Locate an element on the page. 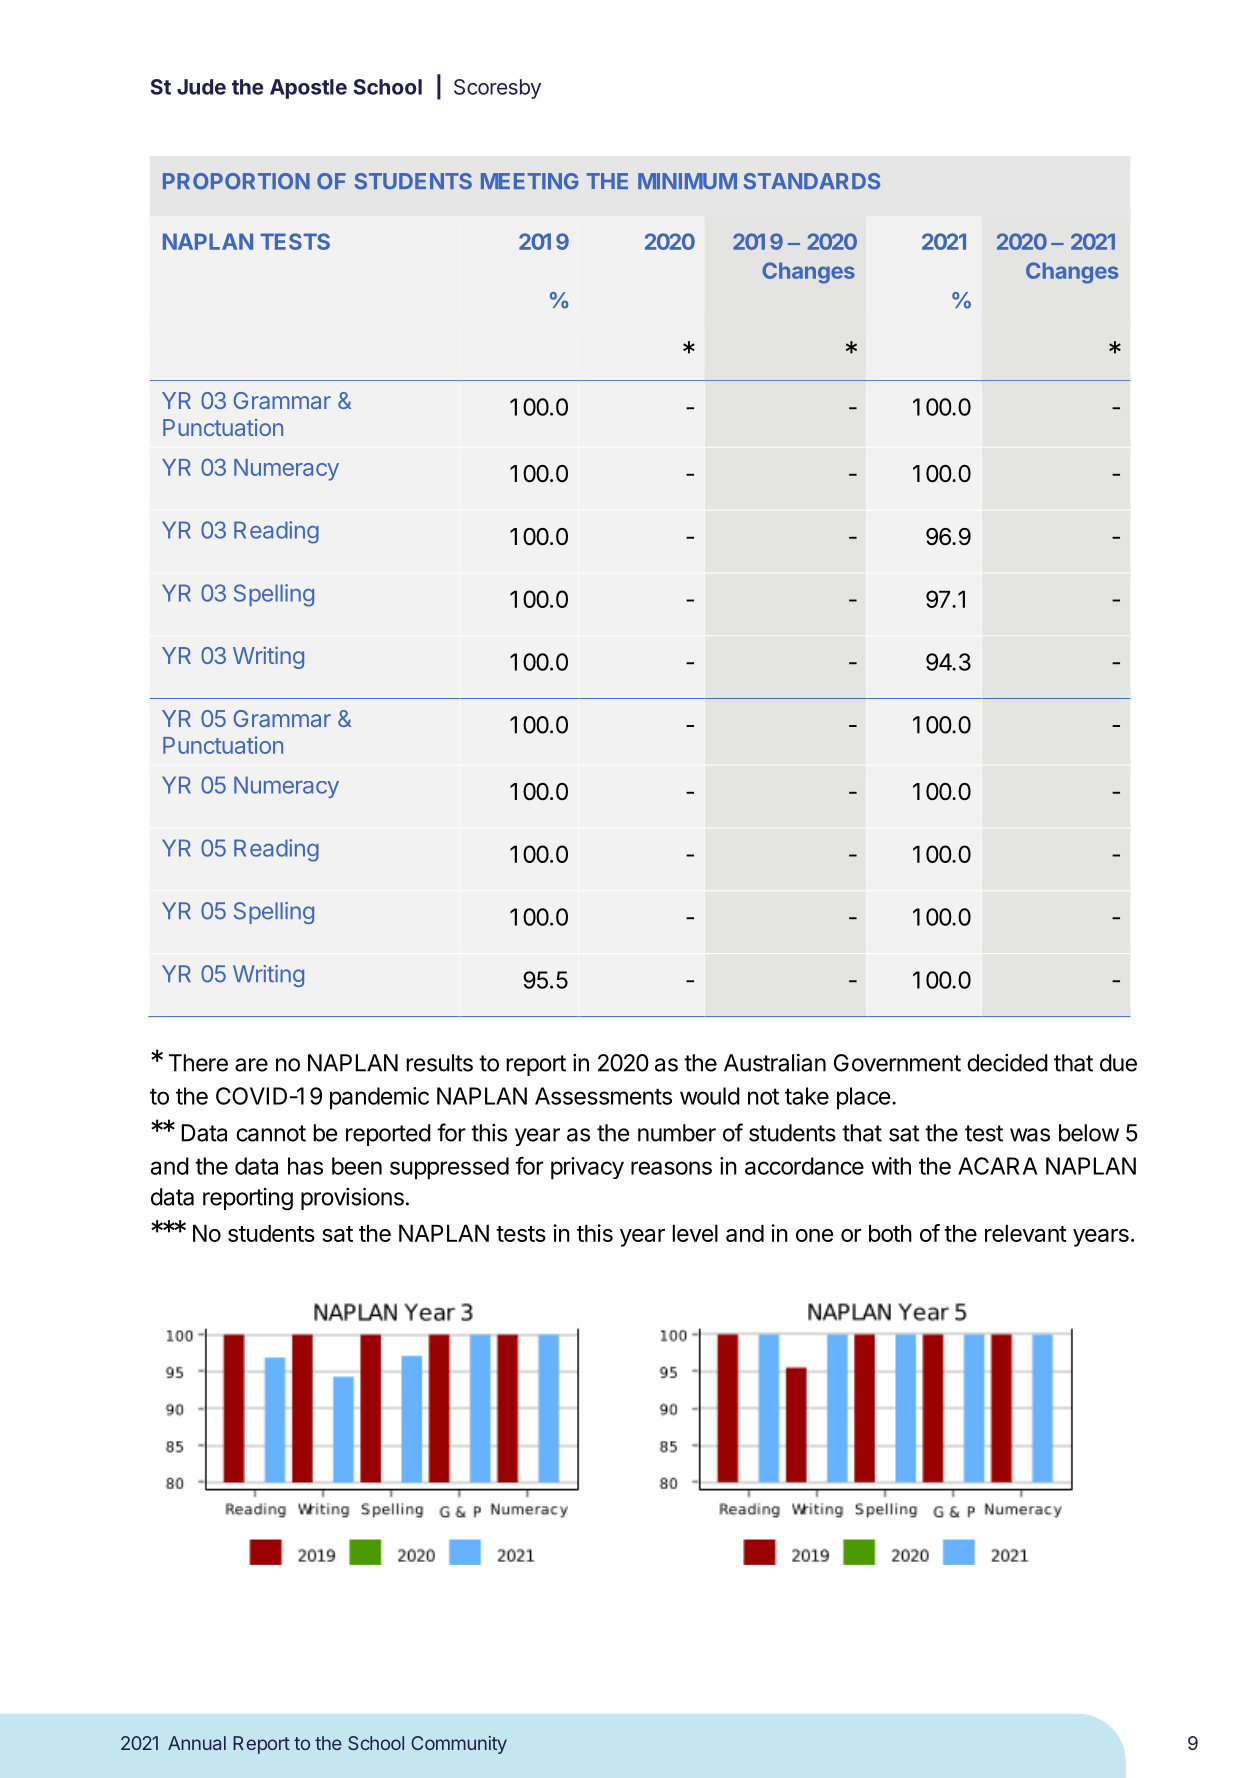 The width and height of the page is (1257, 1778). Annual is located at coordinates (197, 1743).
